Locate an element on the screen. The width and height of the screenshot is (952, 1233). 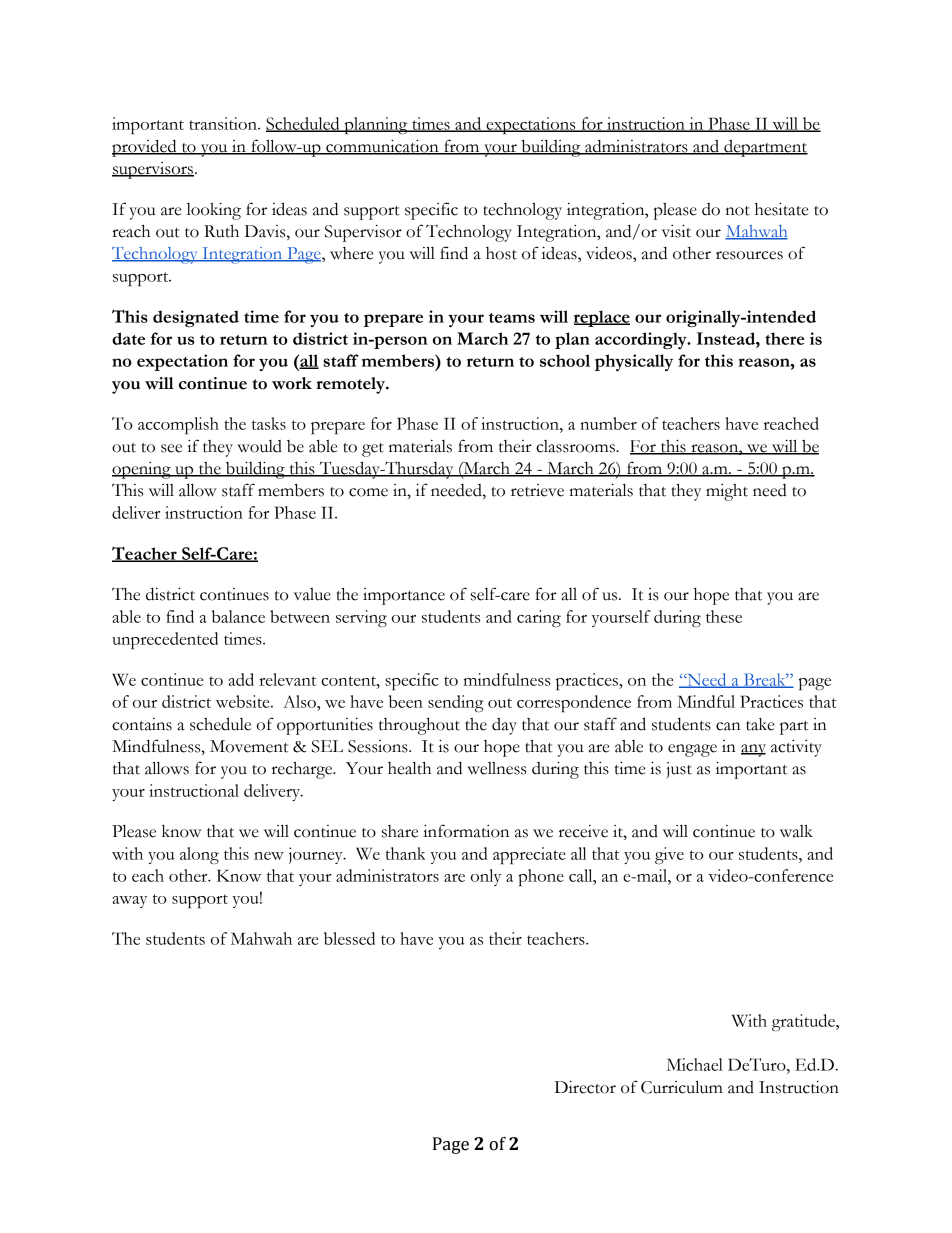
Director is located at coordinates (585, 1087).
